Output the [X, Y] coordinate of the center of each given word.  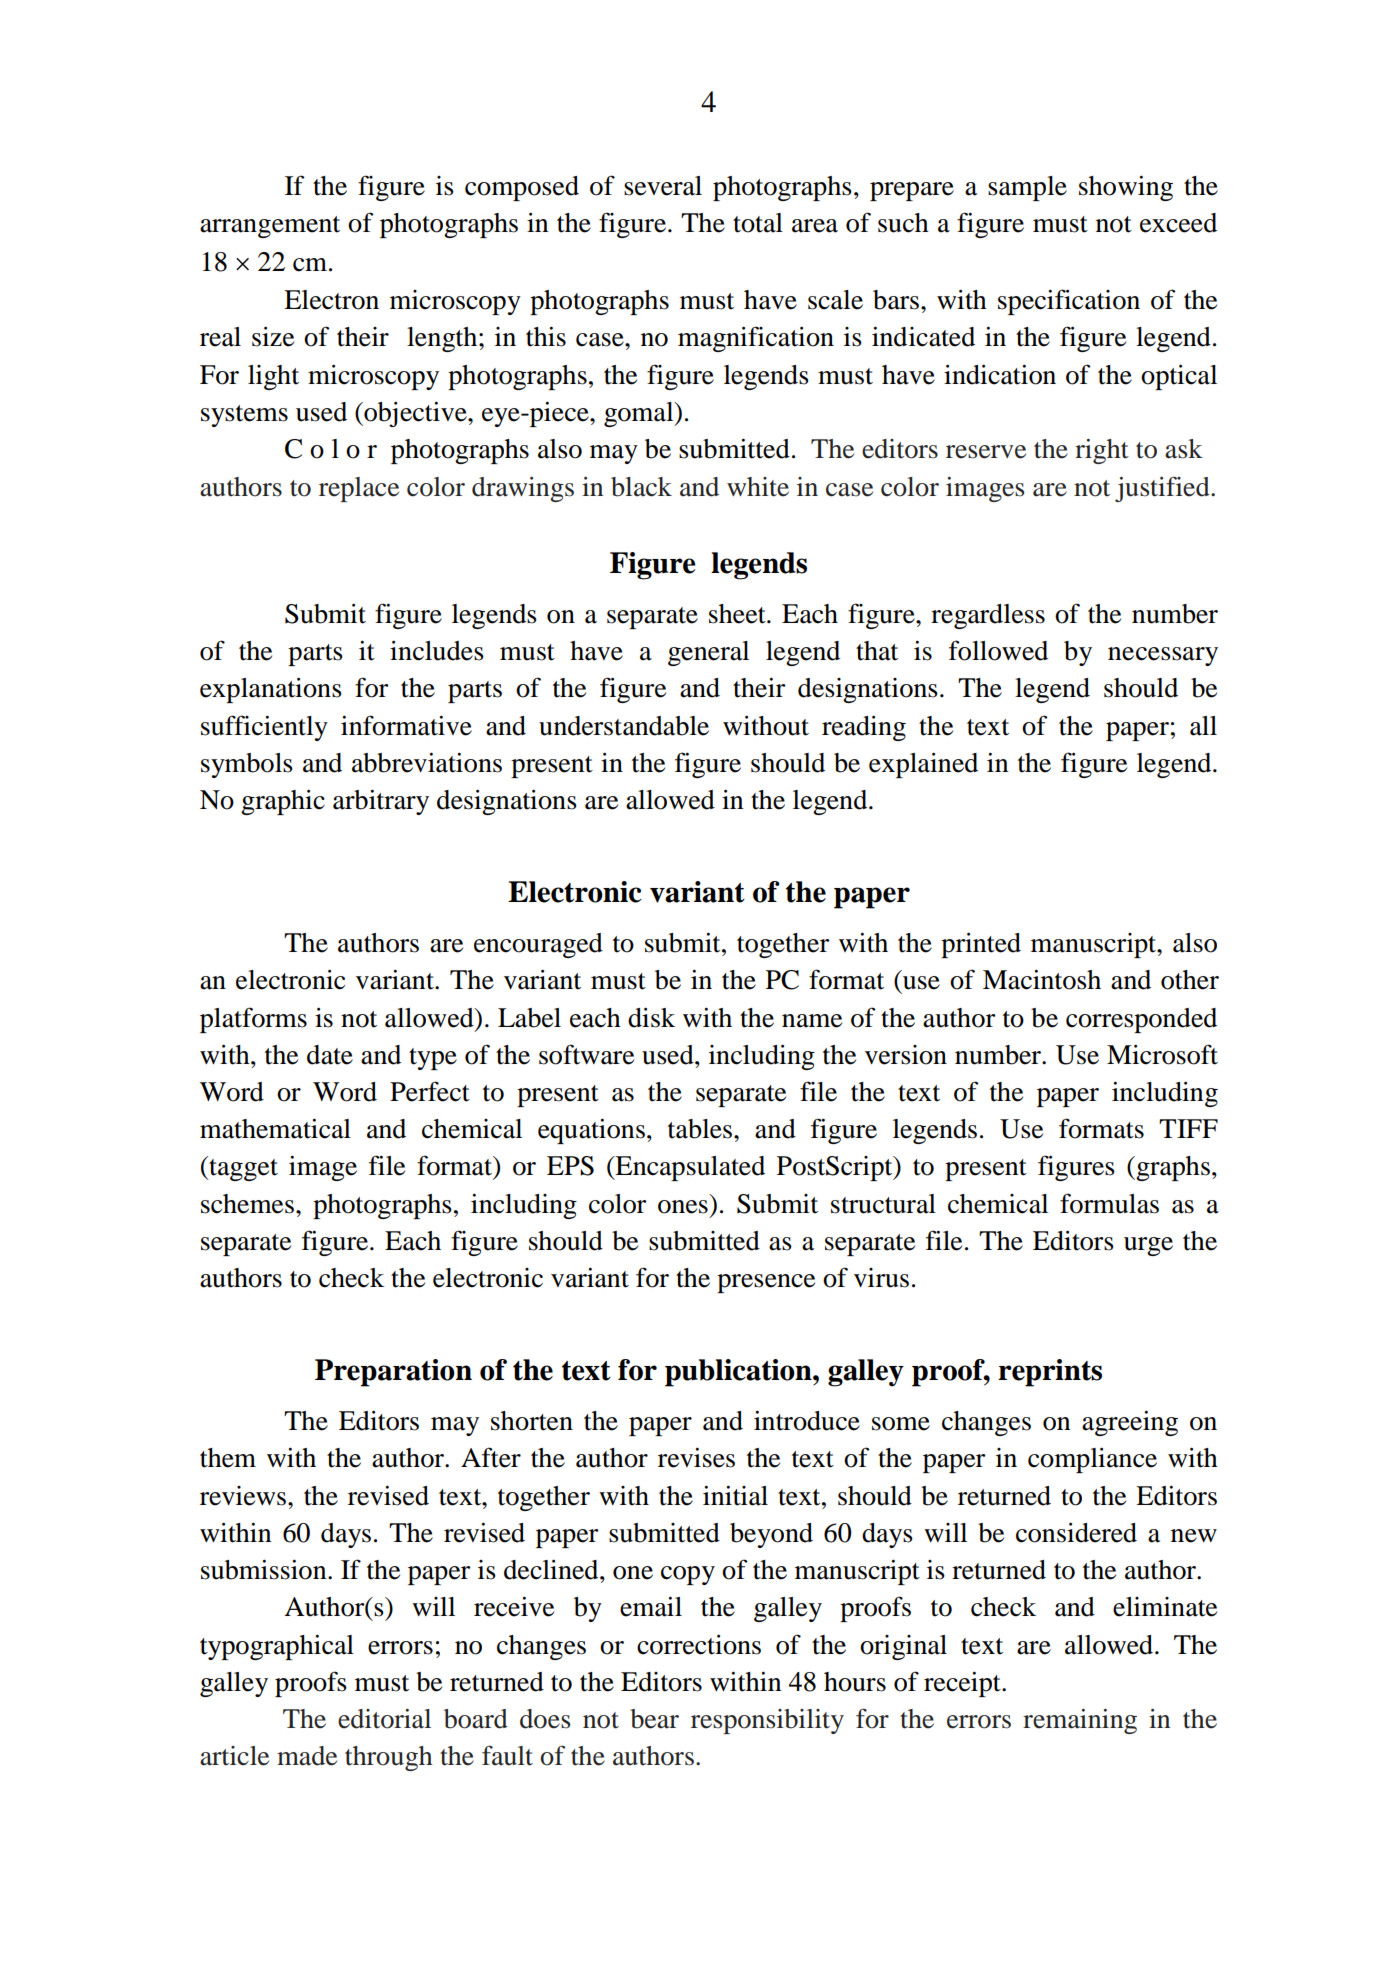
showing [1126, 188]
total [758, 223]
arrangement [270, 227]
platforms [253, 1020]
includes [437, 650]
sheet [738, 614]
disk [651, 1017]
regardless [988, 616]
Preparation [393, 1373]
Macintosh [1042, 980]
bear [654, 1719]
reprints [1050, 1373]
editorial [384, 1719]
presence [766, 1283]
